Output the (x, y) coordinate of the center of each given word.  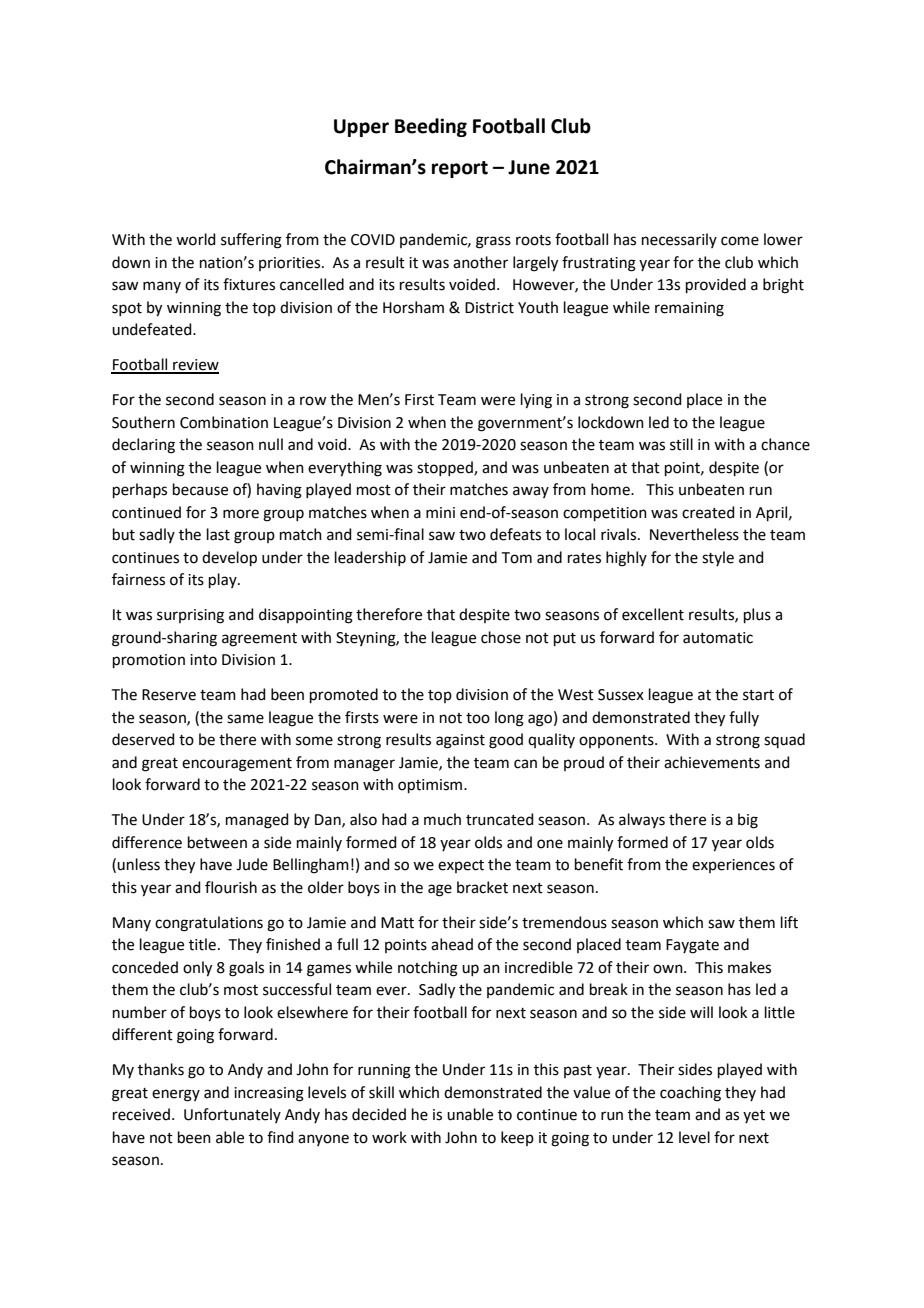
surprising (190, 616)
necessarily (679, 240)
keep (517, 1138)
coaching (690, 1094)
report (460, 169)
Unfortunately (232, 1115)
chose (501, 637)
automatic (718, 638)
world (196, 239)
